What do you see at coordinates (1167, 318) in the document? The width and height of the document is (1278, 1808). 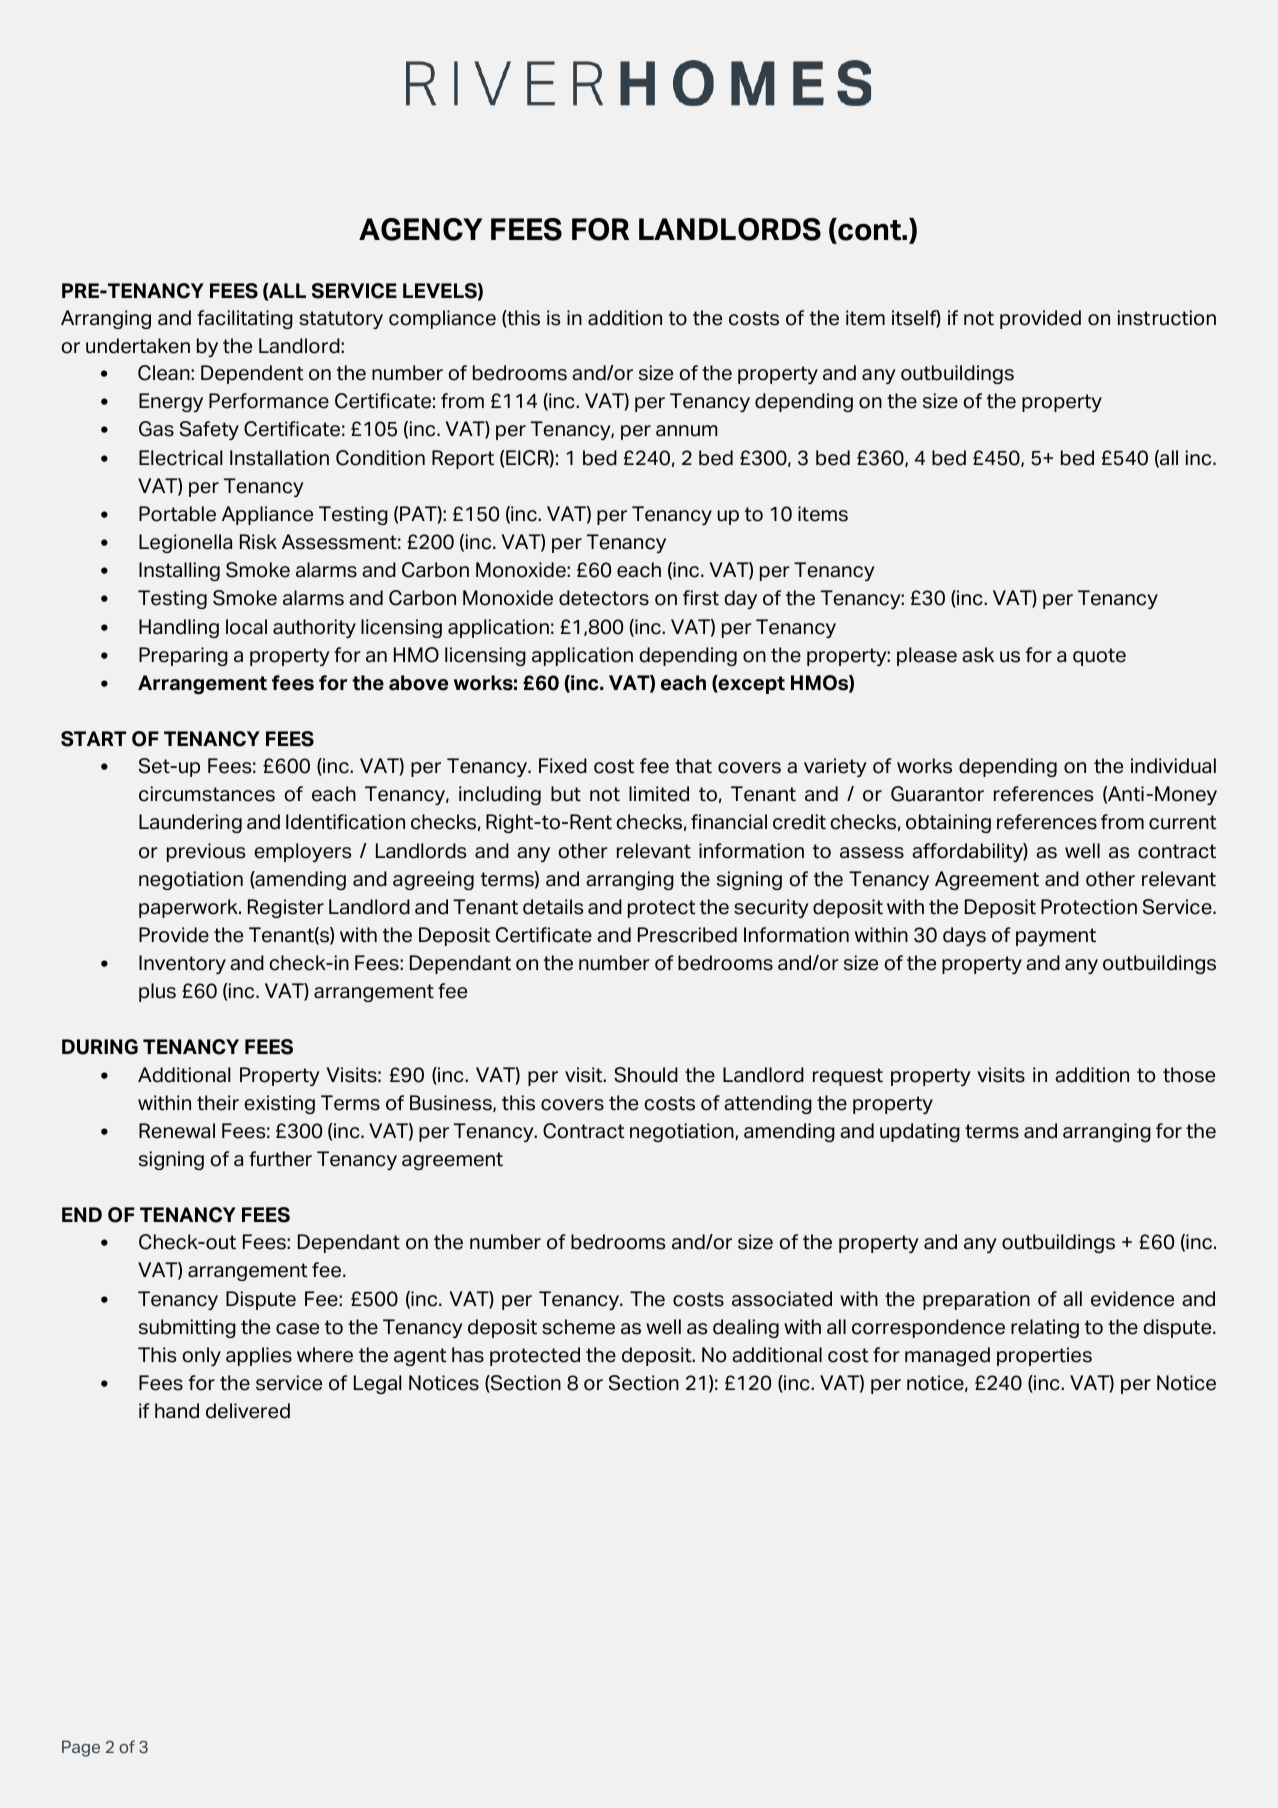 I see `instruction` at bounding box center [1167, 318].
